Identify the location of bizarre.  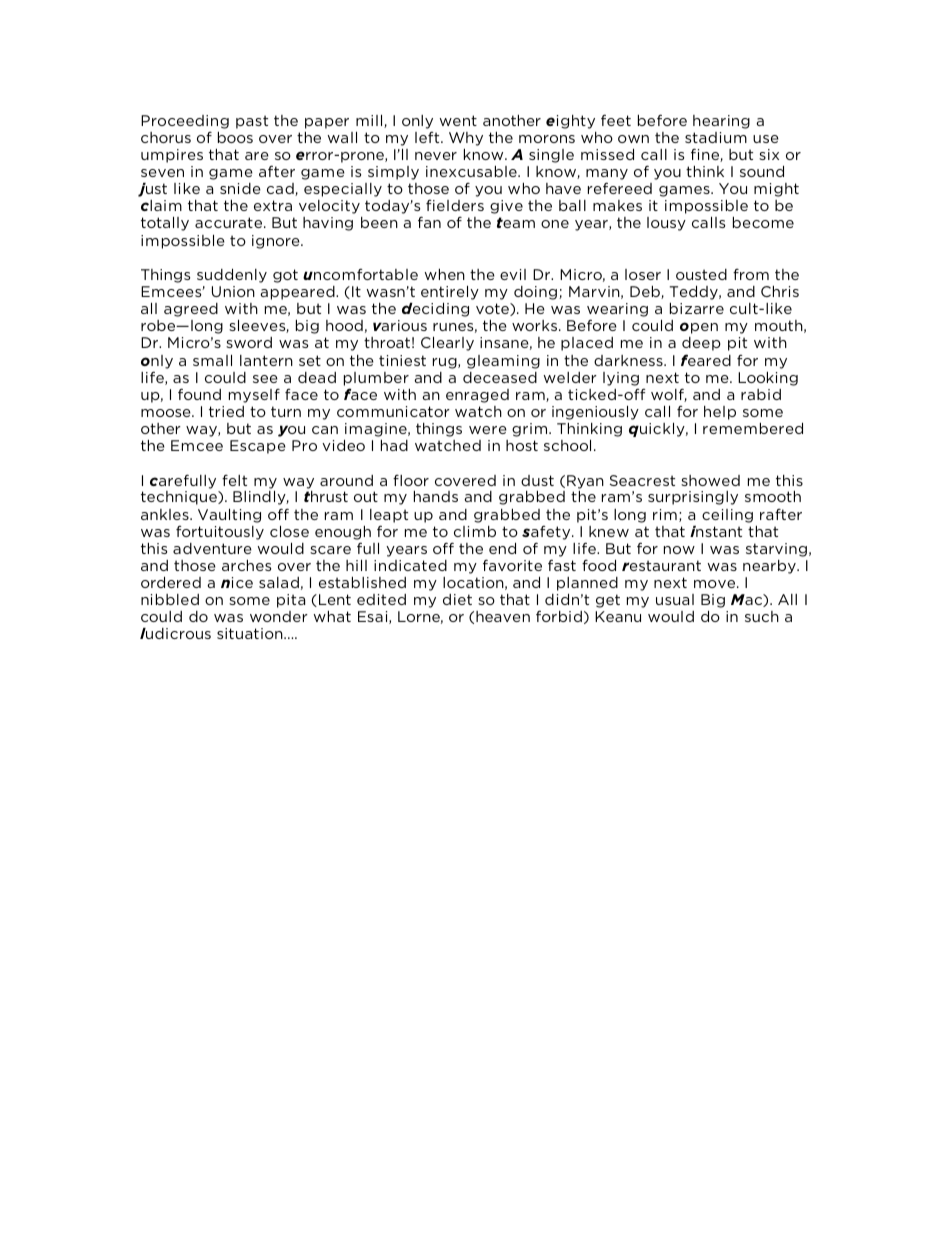
(697, 308).
